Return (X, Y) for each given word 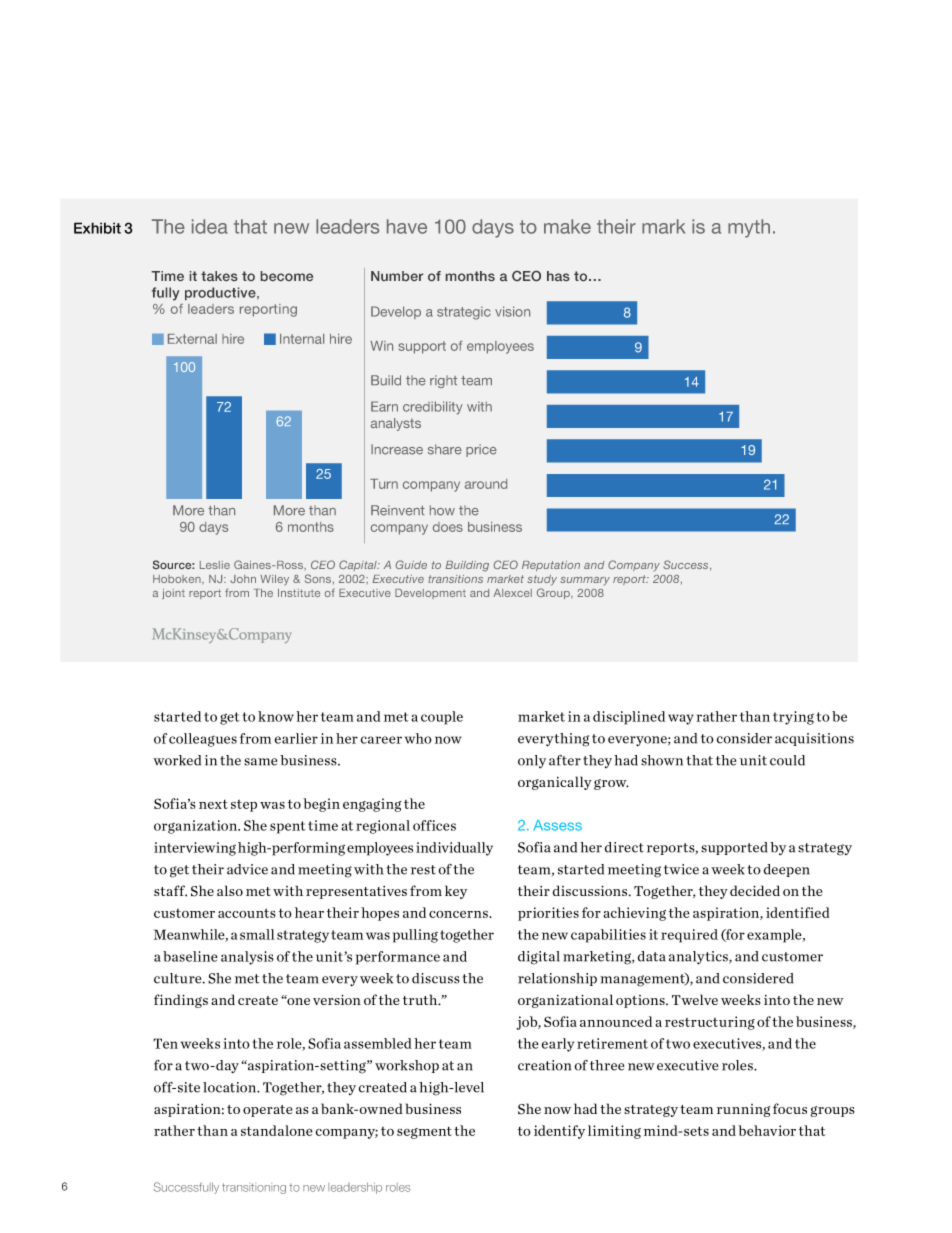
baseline (190, 956)
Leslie (215, 565)
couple (442, 718)
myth (749, 228)
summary (585, 581)
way (681, 719)
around (486, 484)
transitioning (254, 1188)
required (689, 936)
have (407, 226)
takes (219, 276)
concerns (459, 914)
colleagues (203, 740)
